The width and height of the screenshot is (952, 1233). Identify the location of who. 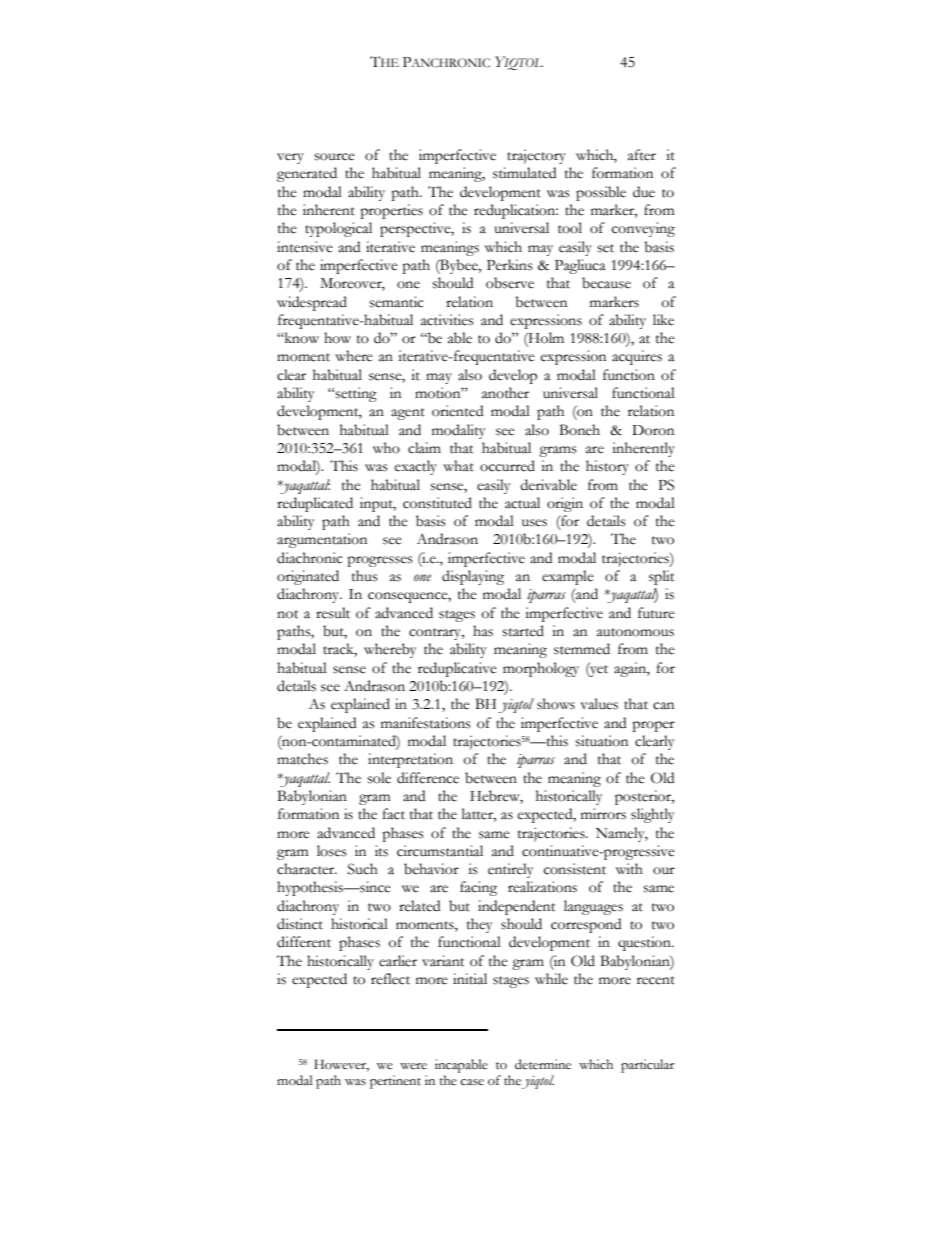
(386, 448).
